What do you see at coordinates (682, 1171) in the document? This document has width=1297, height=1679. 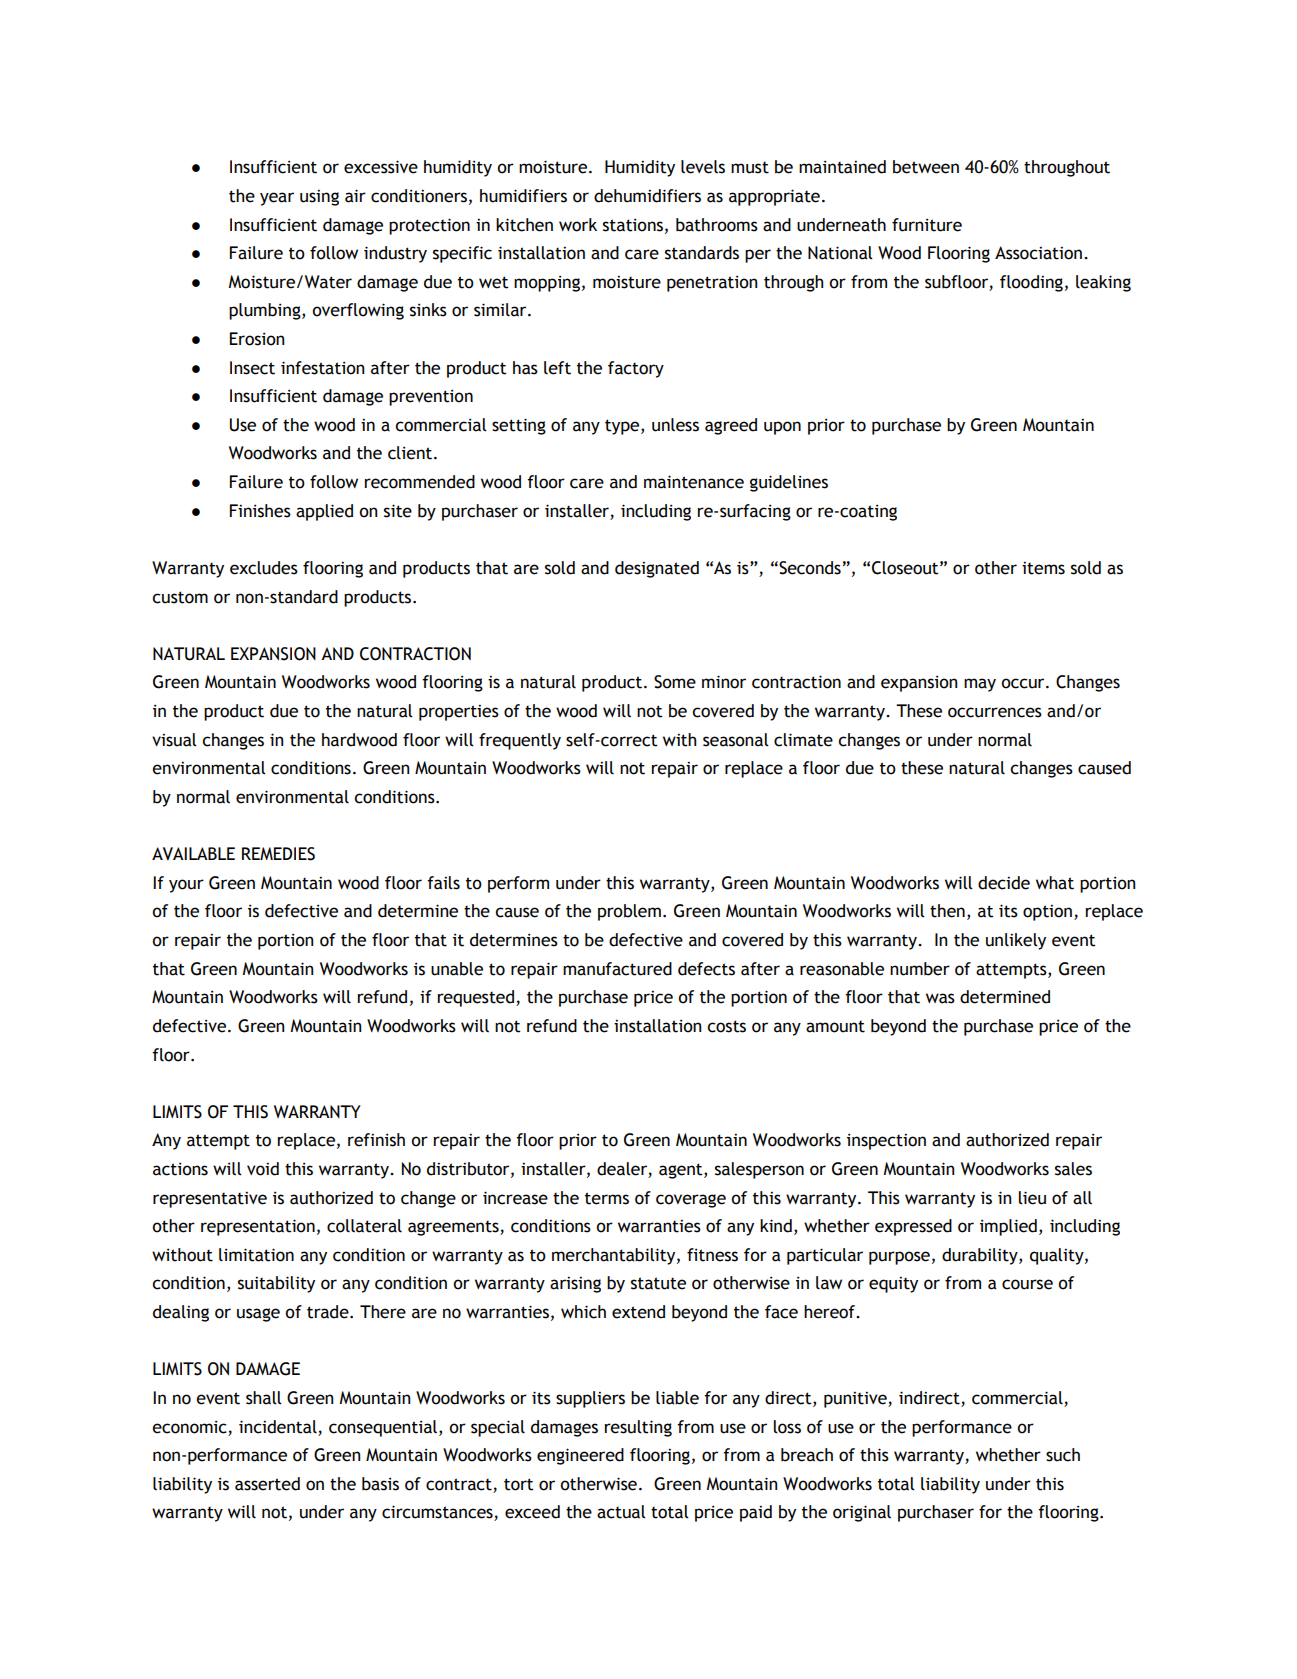 I see `agent` at bounding box center [682, 1171].
